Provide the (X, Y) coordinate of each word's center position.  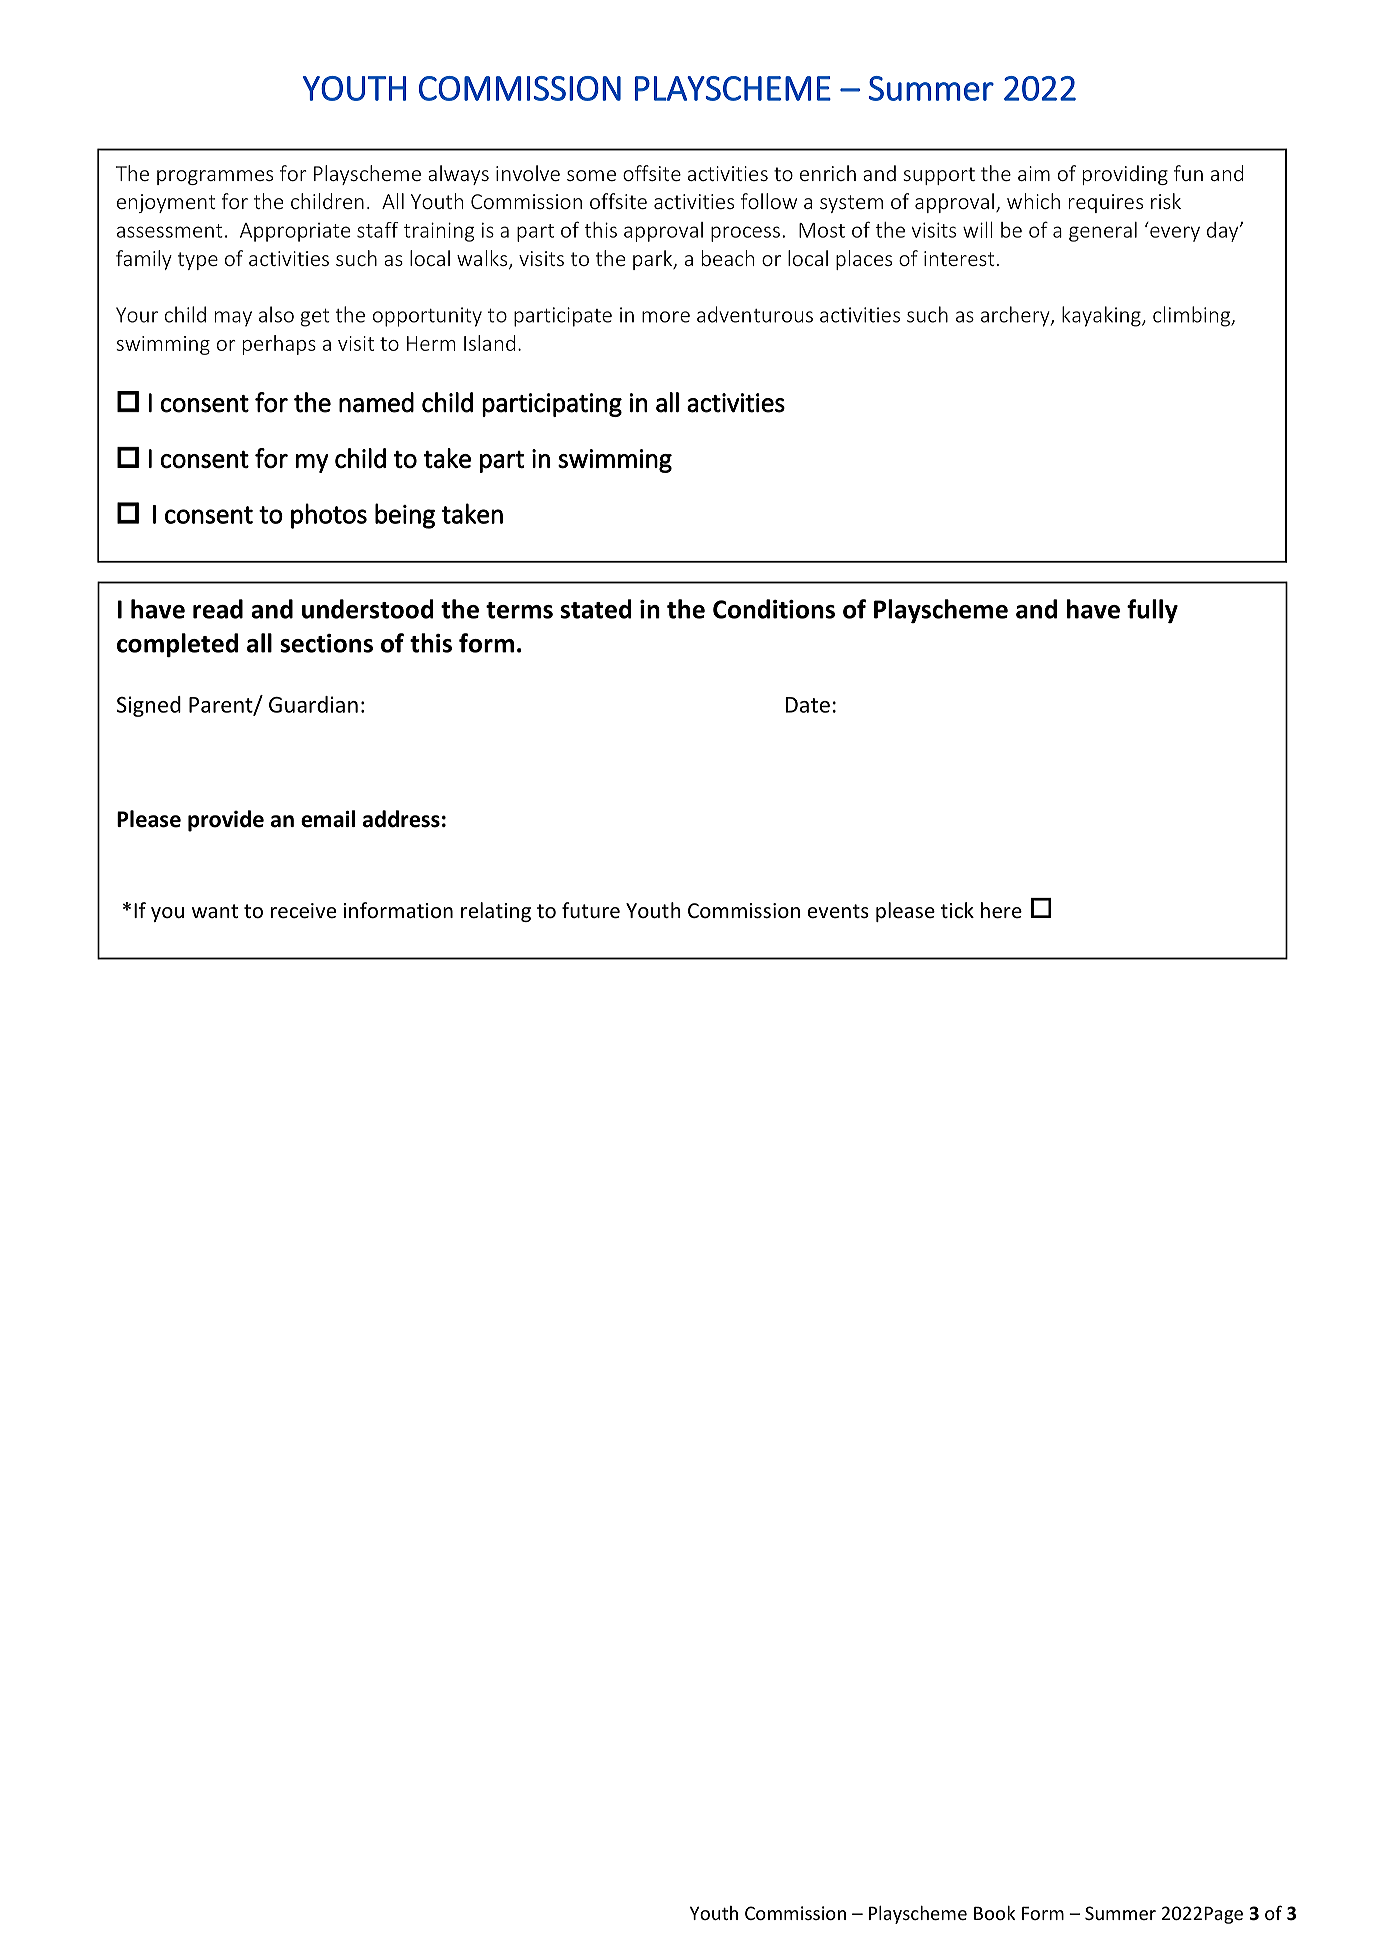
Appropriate (295, 232)
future (591, 910)
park (654, 260)
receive (303, 911)
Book (994, 1913)
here (1001, 910)
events (838, 911)
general (1103, 232)
